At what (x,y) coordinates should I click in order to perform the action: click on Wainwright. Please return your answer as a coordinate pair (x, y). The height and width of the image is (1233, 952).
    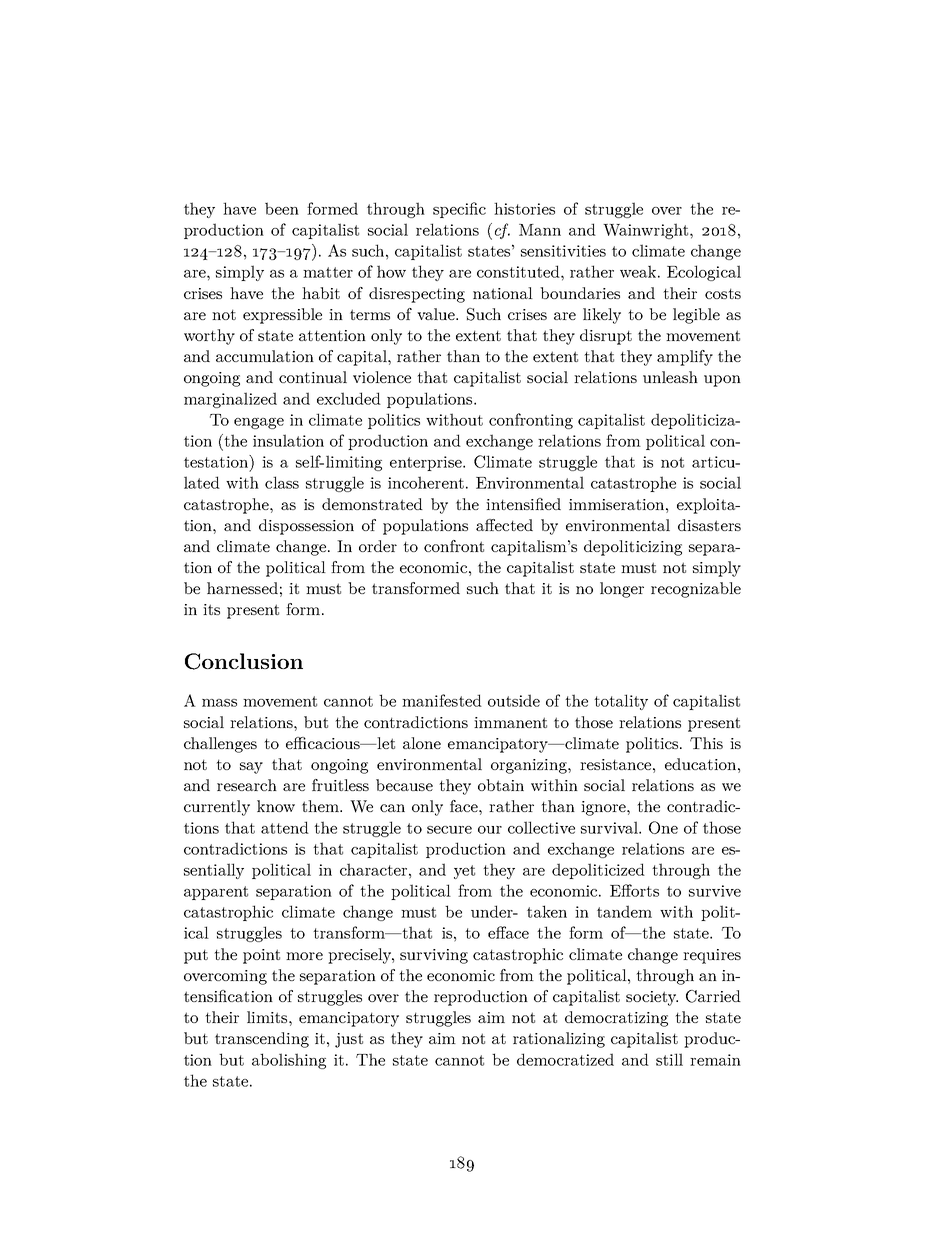
    Looking at the image, I should click on (647, 231).
